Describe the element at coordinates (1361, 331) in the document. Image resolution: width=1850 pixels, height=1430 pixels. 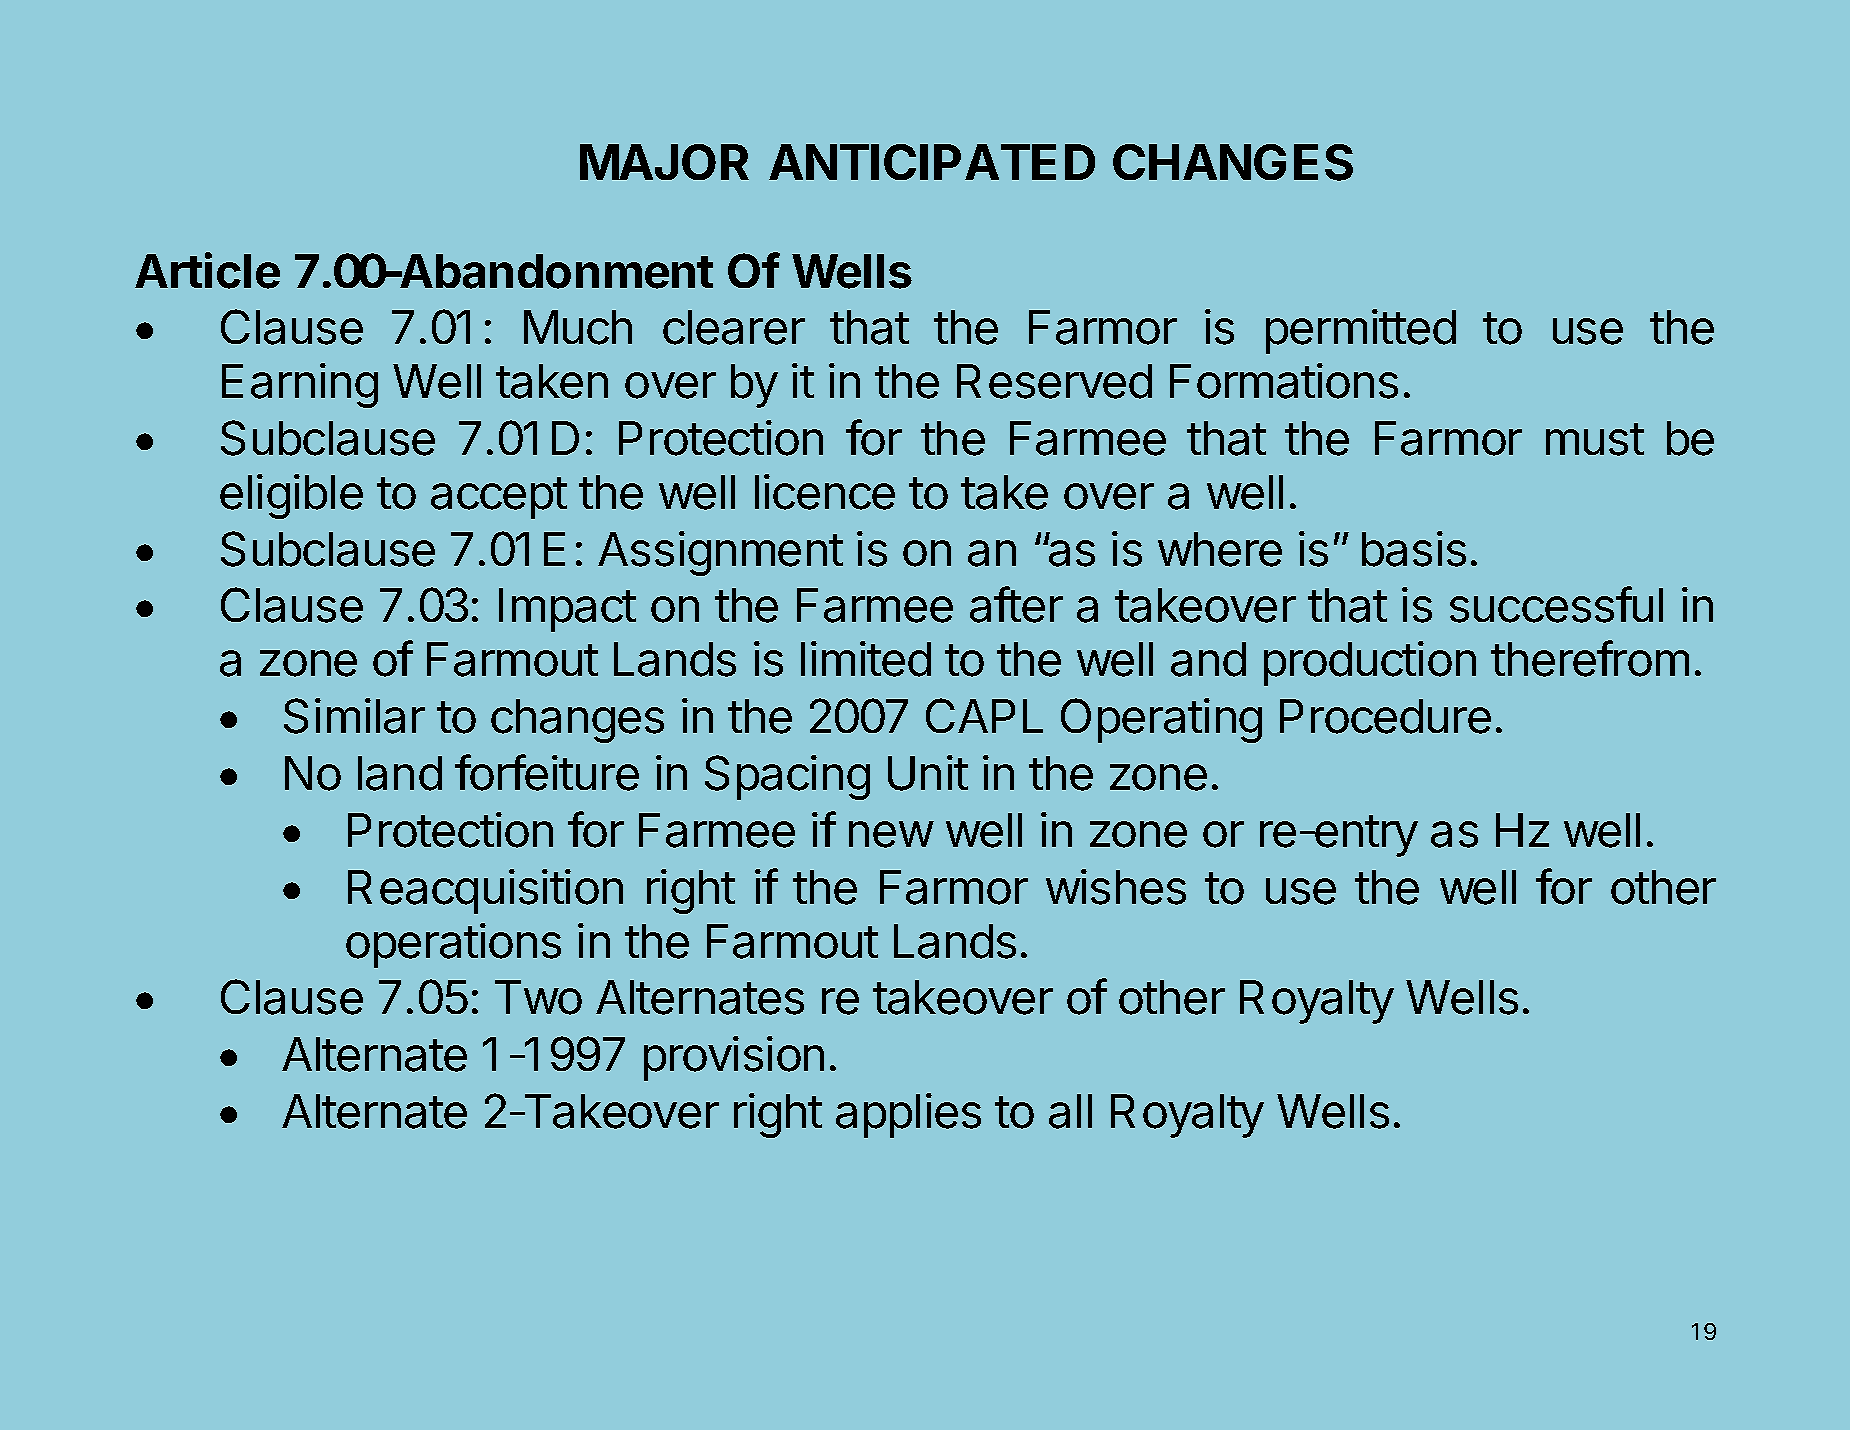
I see `permitted` at that location.
